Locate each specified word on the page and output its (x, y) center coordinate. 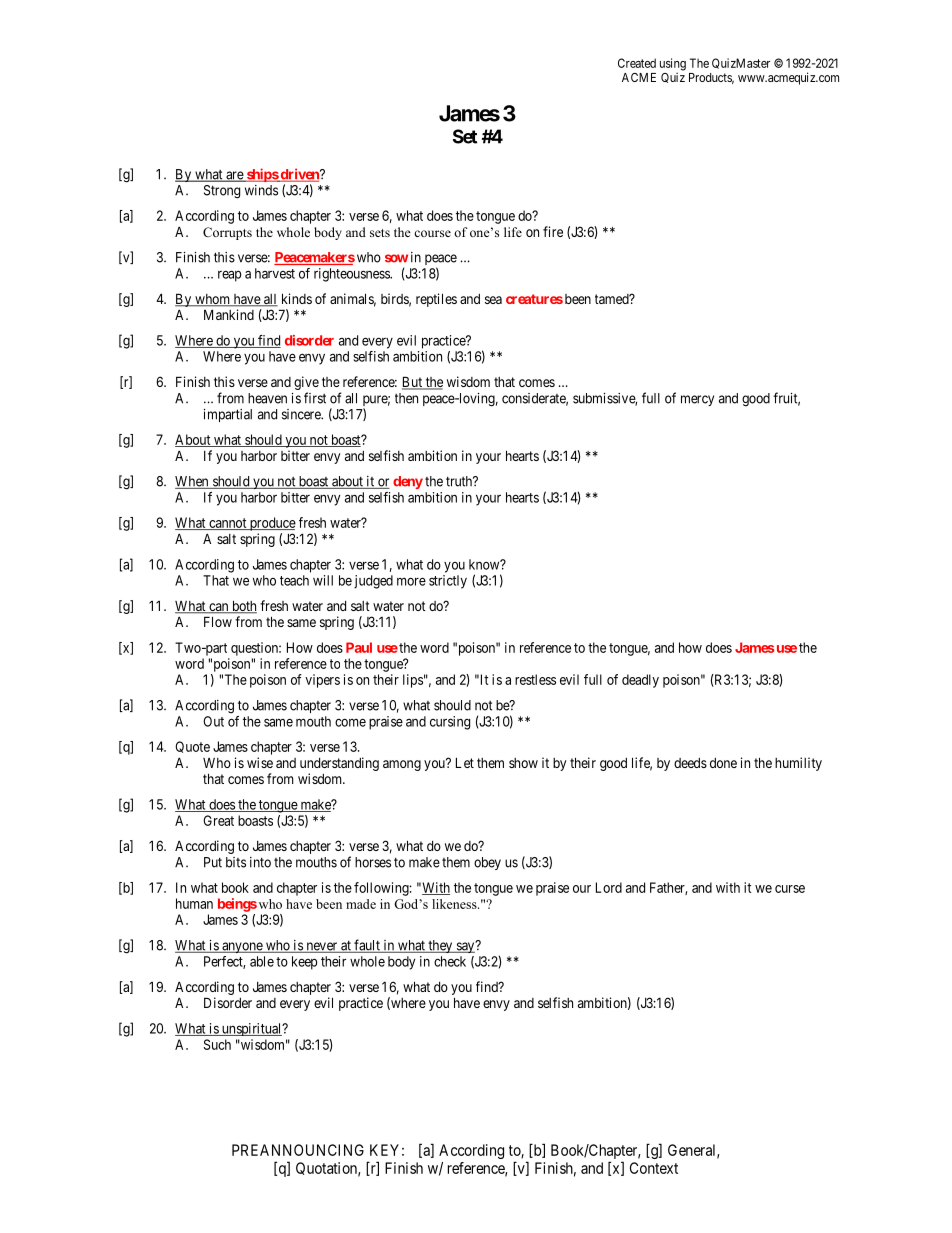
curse (790, 889)
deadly (640, 681)
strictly (448, 582)
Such (217, 1044)
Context (654, 1168)
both (243, 607)
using (673, 64)
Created (637, 63)
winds (261, 190)
